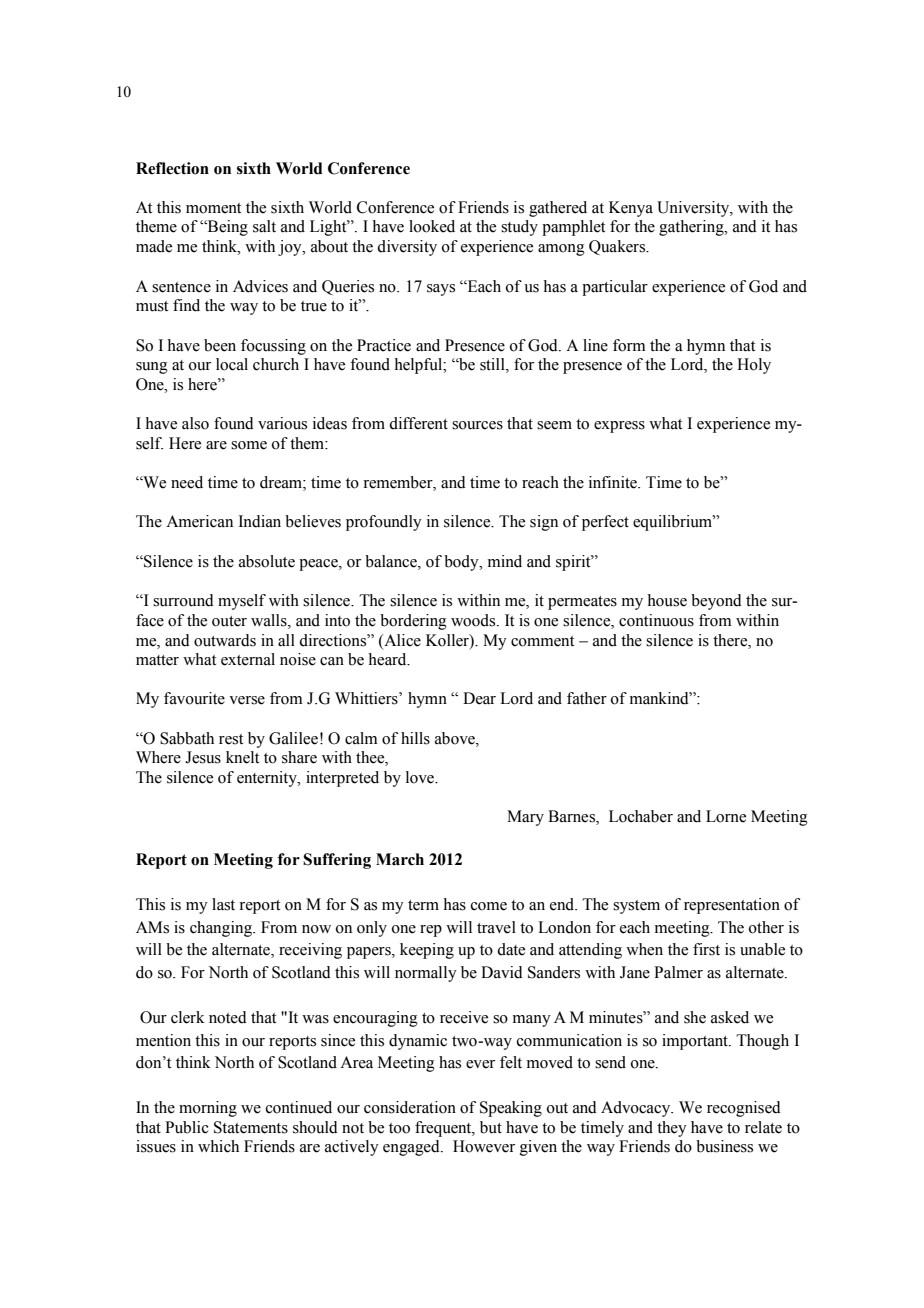 The height and width of the screenshot is (1308, 924). What do you see at coordinates (489, 906) in the screenshot?
I see `come` at bounding box center [489, 906].
